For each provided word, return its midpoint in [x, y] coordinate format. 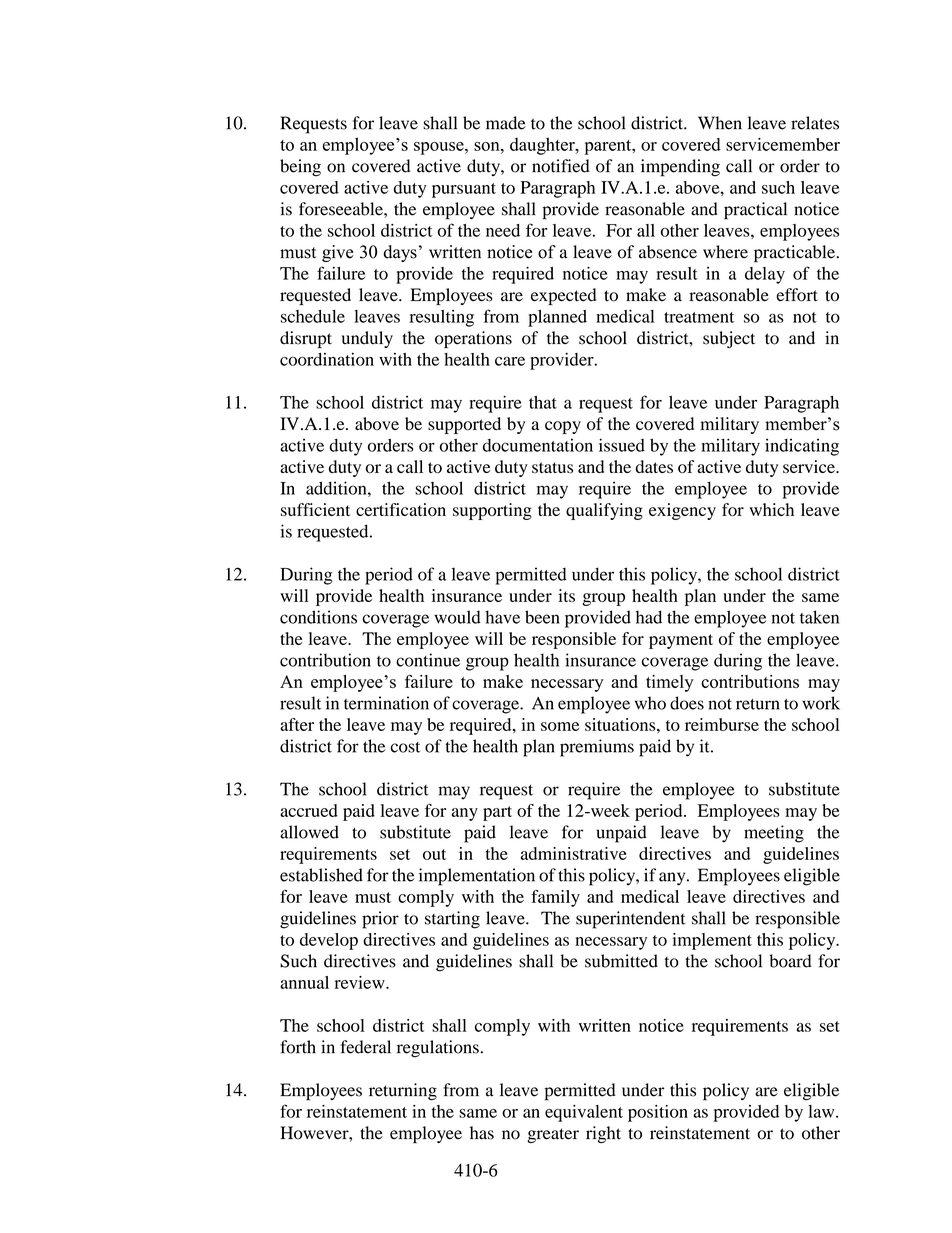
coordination [327, 359]
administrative [574, 853]
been [542, 617]
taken [819, 617]
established [321, 875]
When [720, 123]
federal [366, 1047]
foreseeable [342, 209]
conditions [318, 617]
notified [561, 166]
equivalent [584, 1113]
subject [729, 339]
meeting [774, 834]
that [543, 402]
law [822, 1111]
